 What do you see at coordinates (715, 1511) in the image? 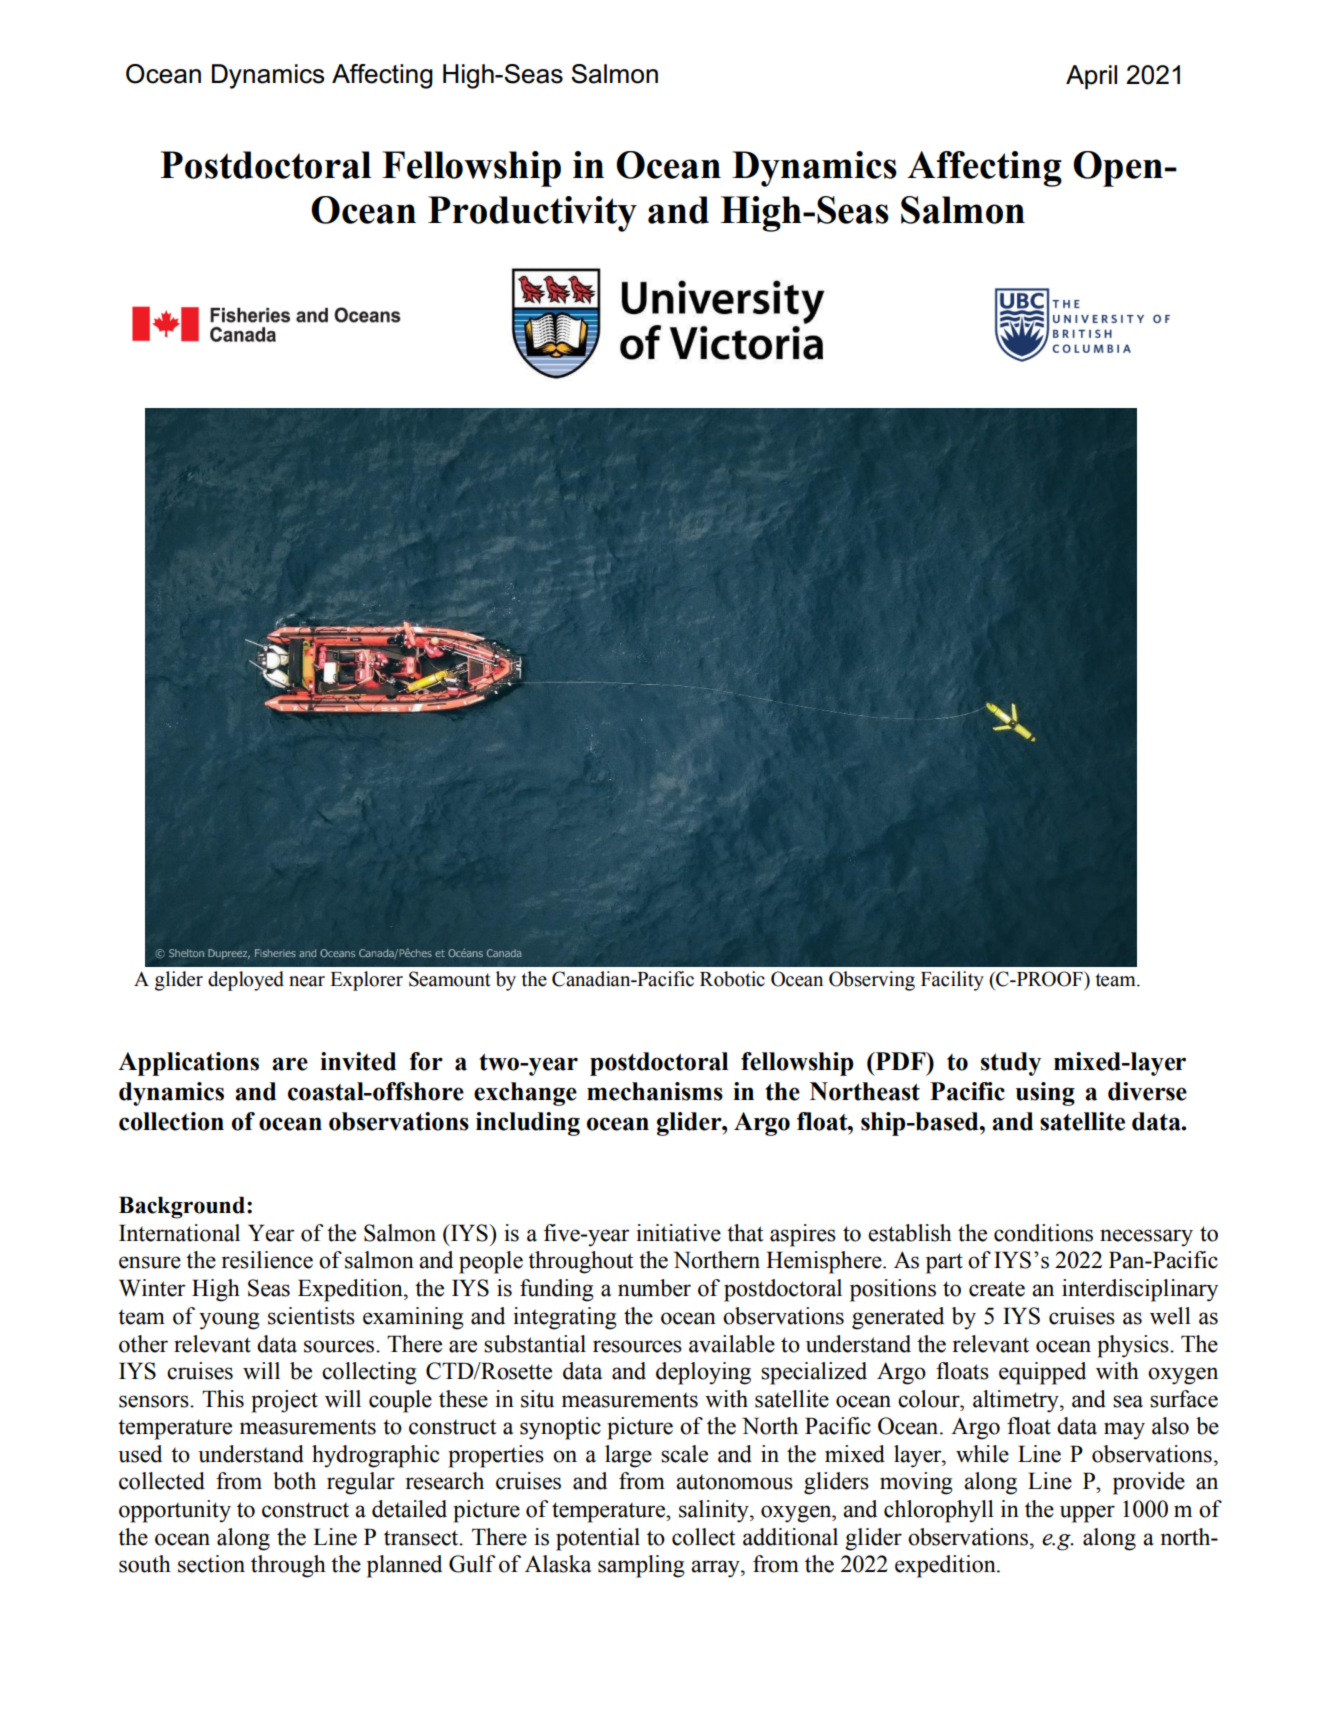
I see `salinity` at bounding box center [715, 1511].
